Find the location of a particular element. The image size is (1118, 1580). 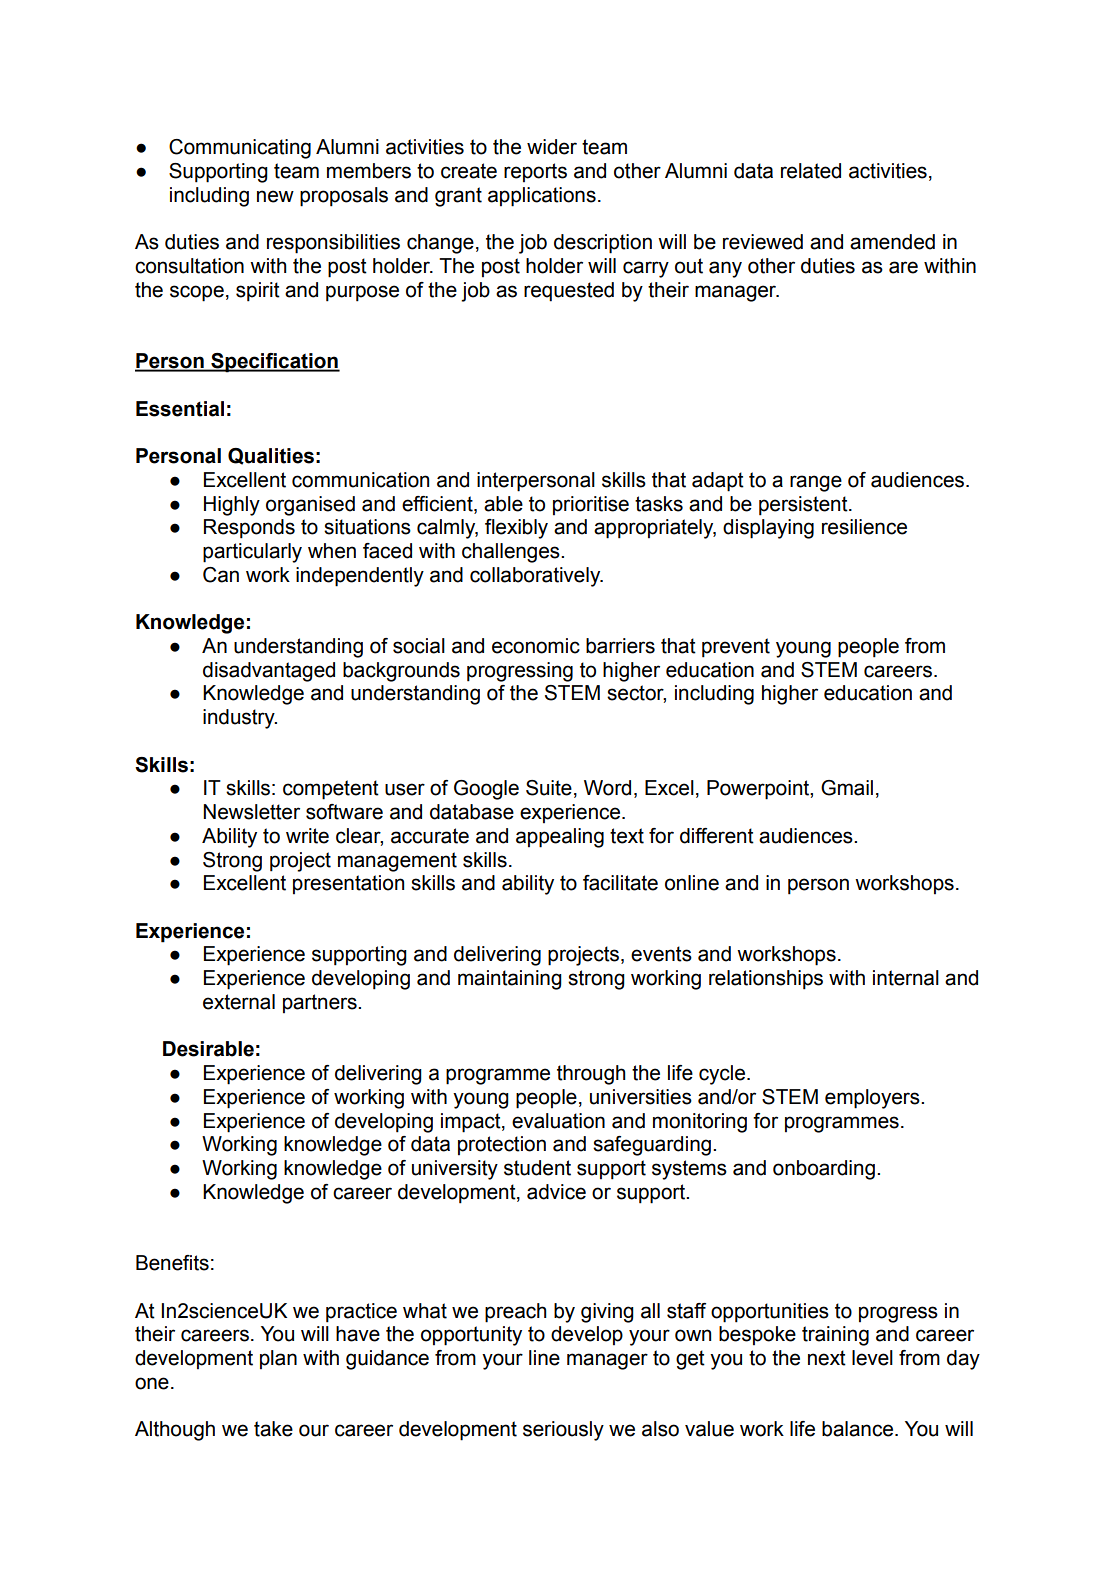

employers is located at coordinates (873, 1099).
